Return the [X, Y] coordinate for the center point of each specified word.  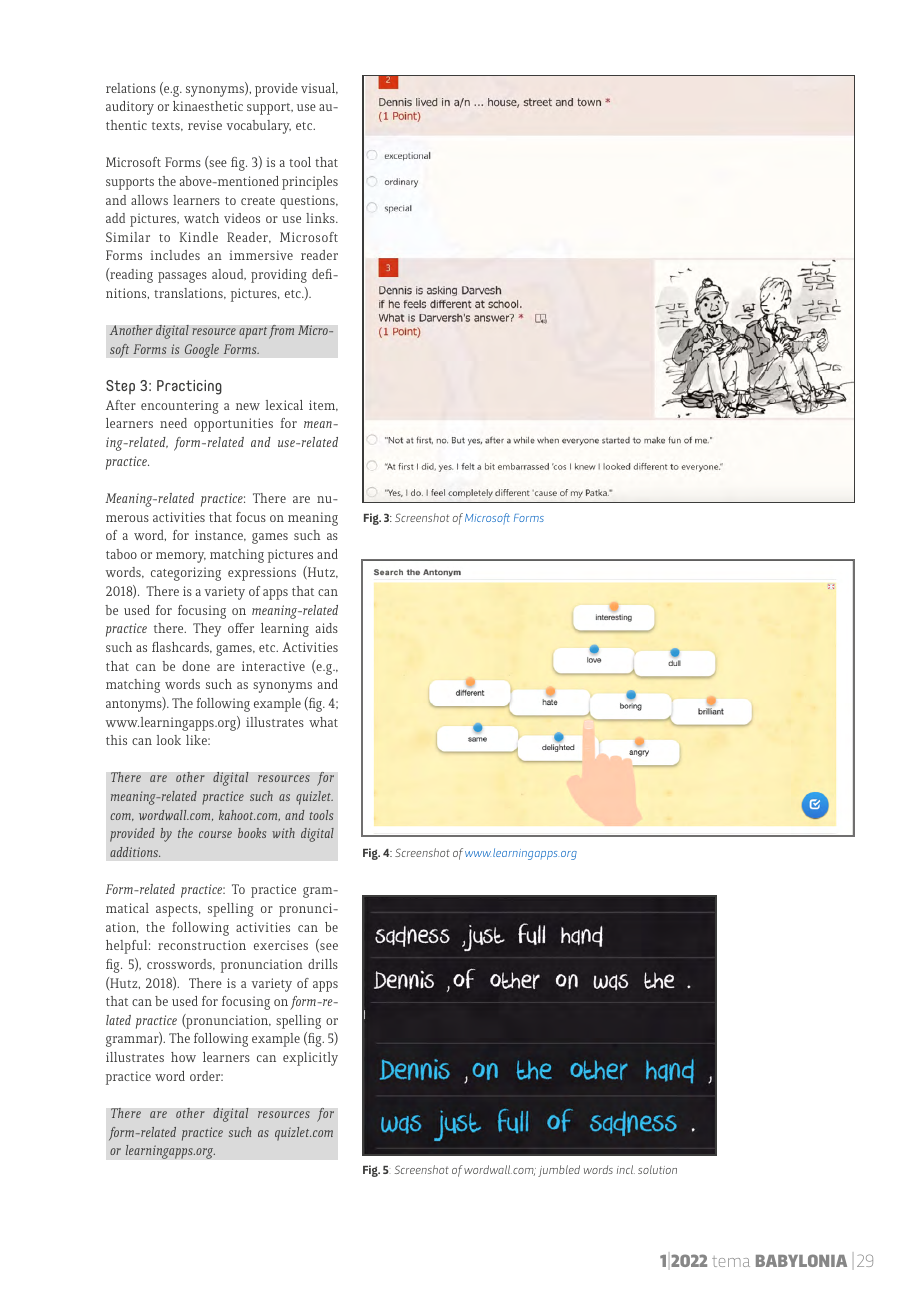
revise [205, 125]
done [196, 666]
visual [319, 88]
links [321, 218]
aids [327, 628]
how [183, 1057]
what [323, 722]
